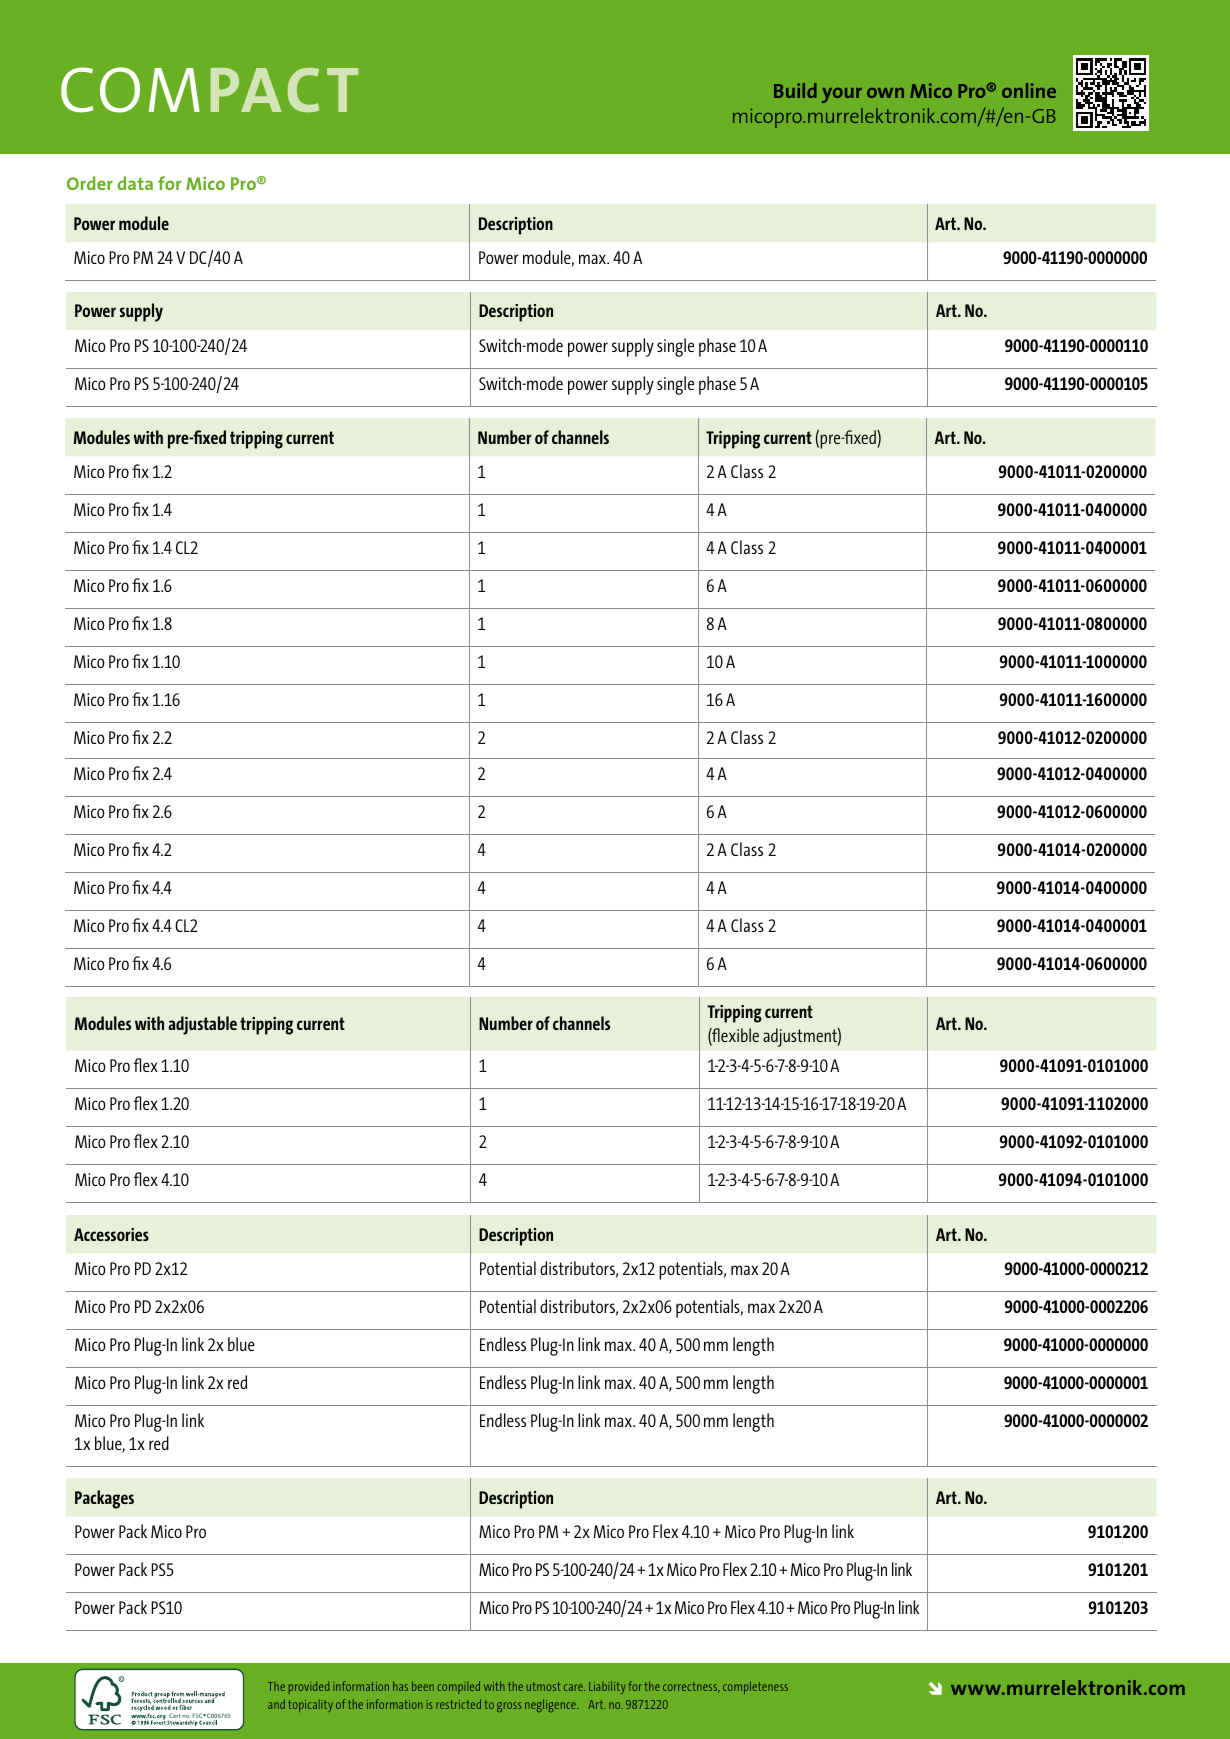 The image size is (1230, 1739). What do you see at coordinates (111, 1234) in the image?
I see `Accessories` at bounding box center [111, 1234].
